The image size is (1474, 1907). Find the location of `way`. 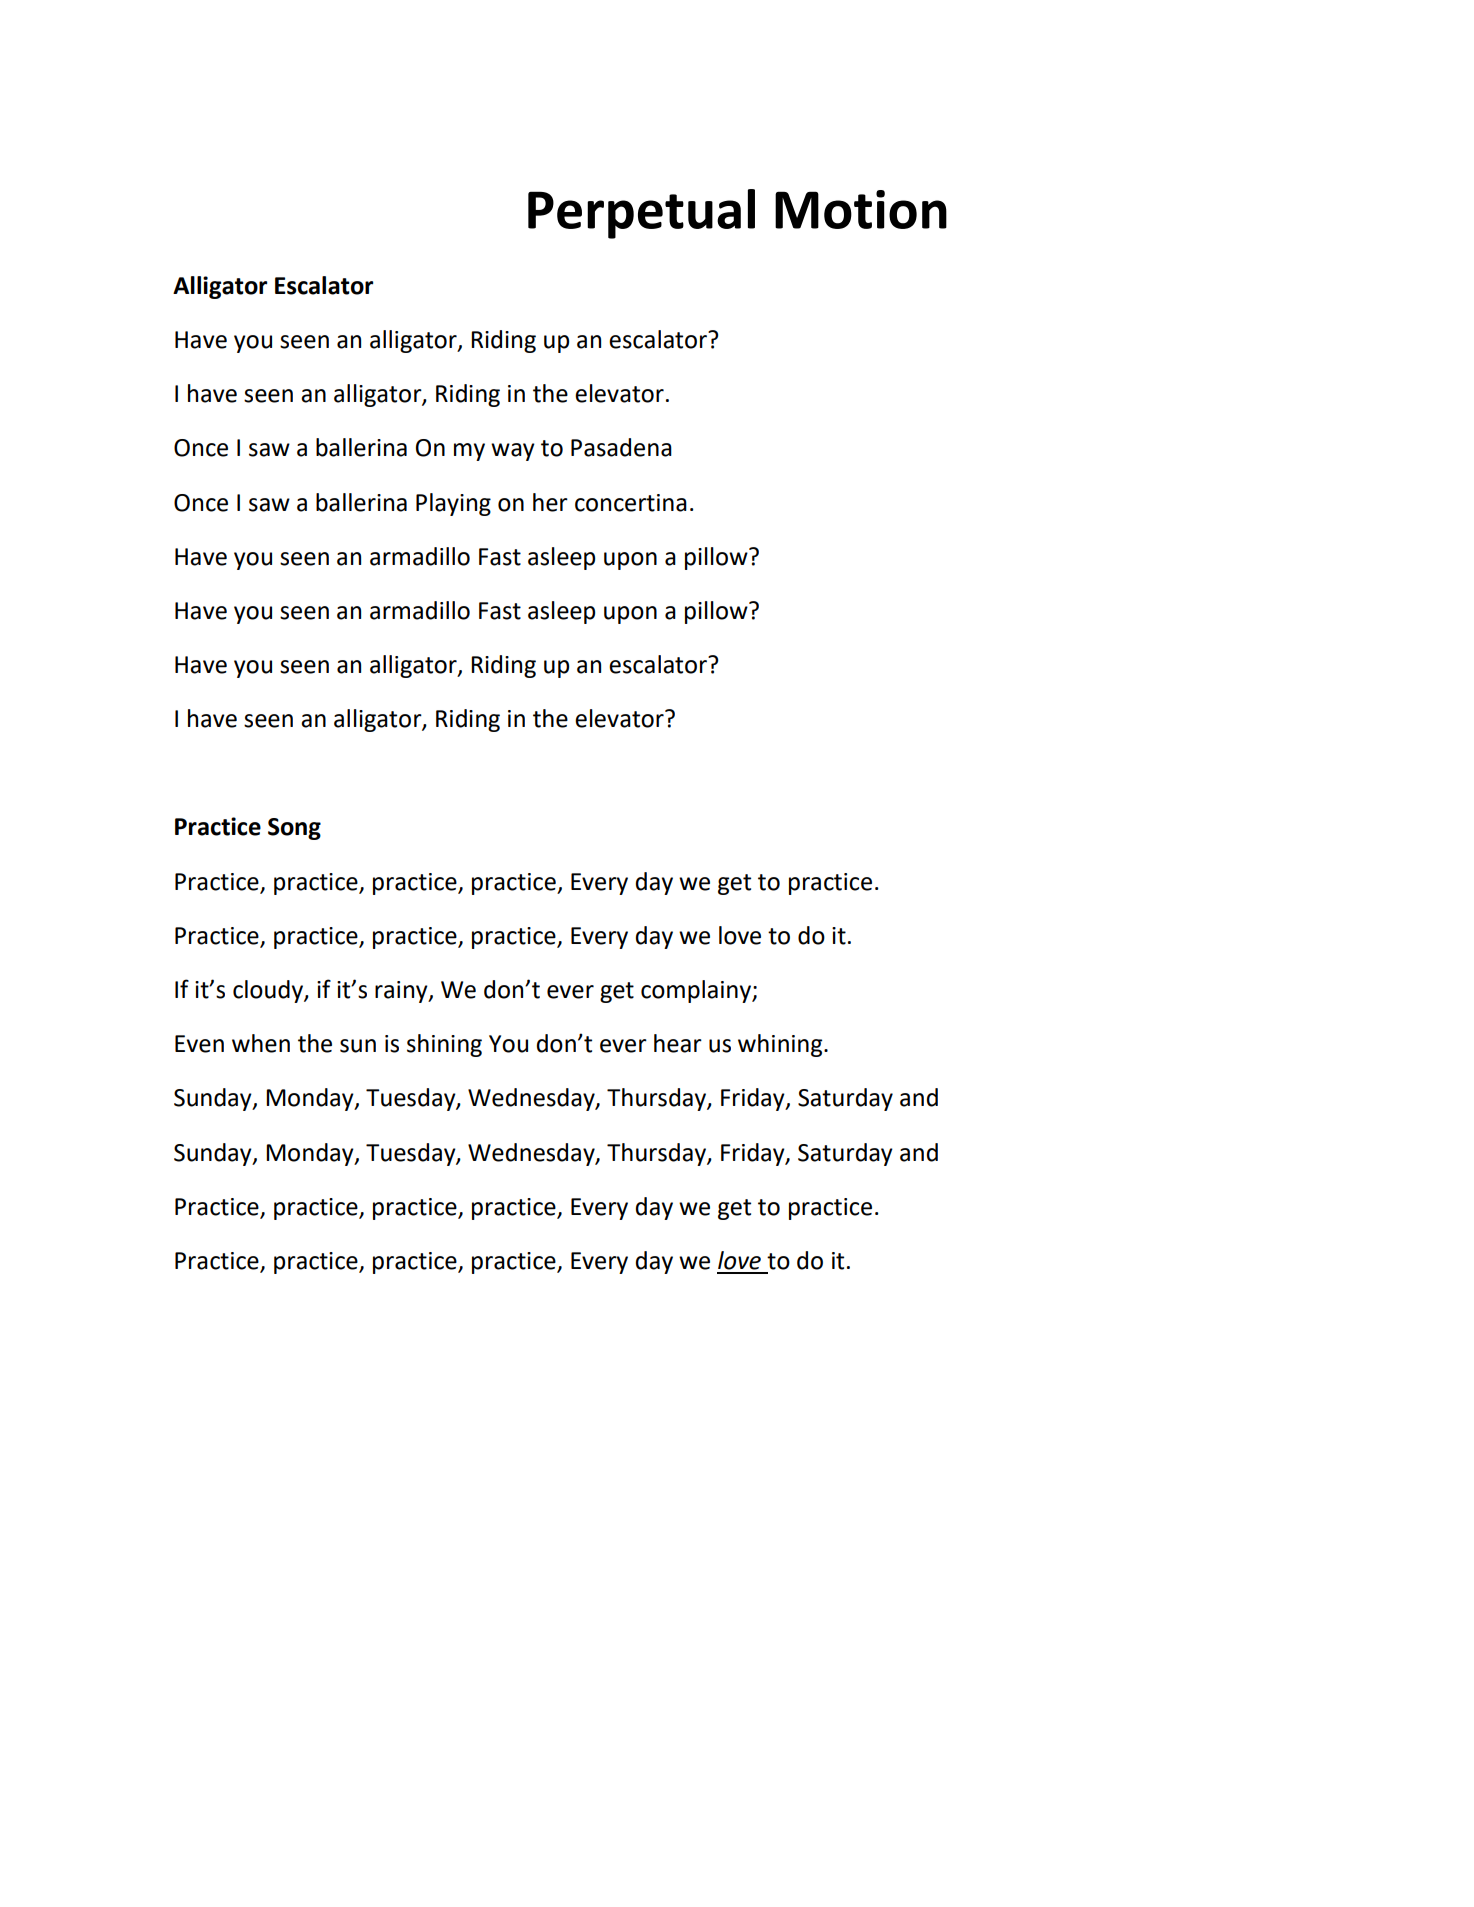

way is located at coordinates (513, 452).
